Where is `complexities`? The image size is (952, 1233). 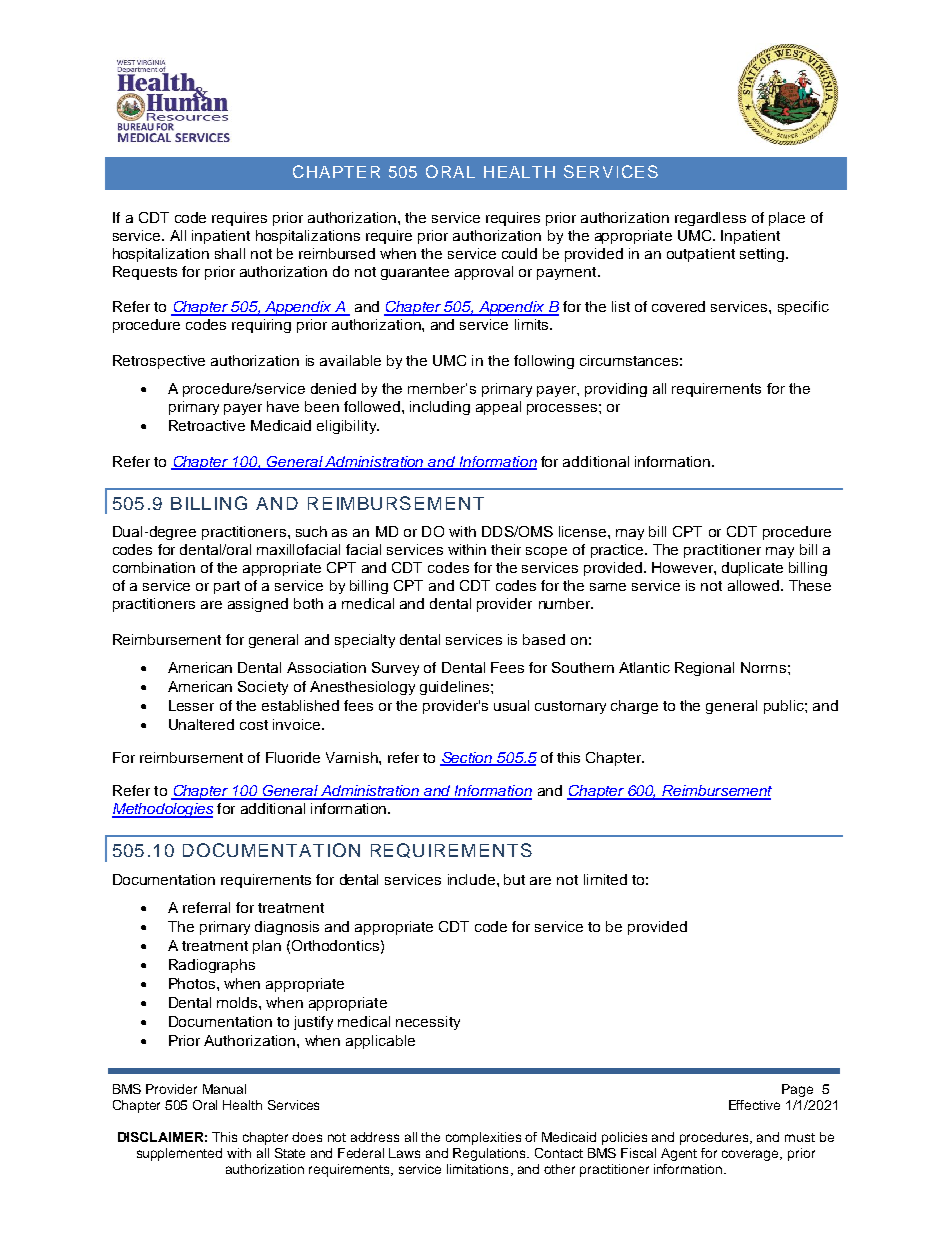 complexities is located at coordinates (483, 1138).
